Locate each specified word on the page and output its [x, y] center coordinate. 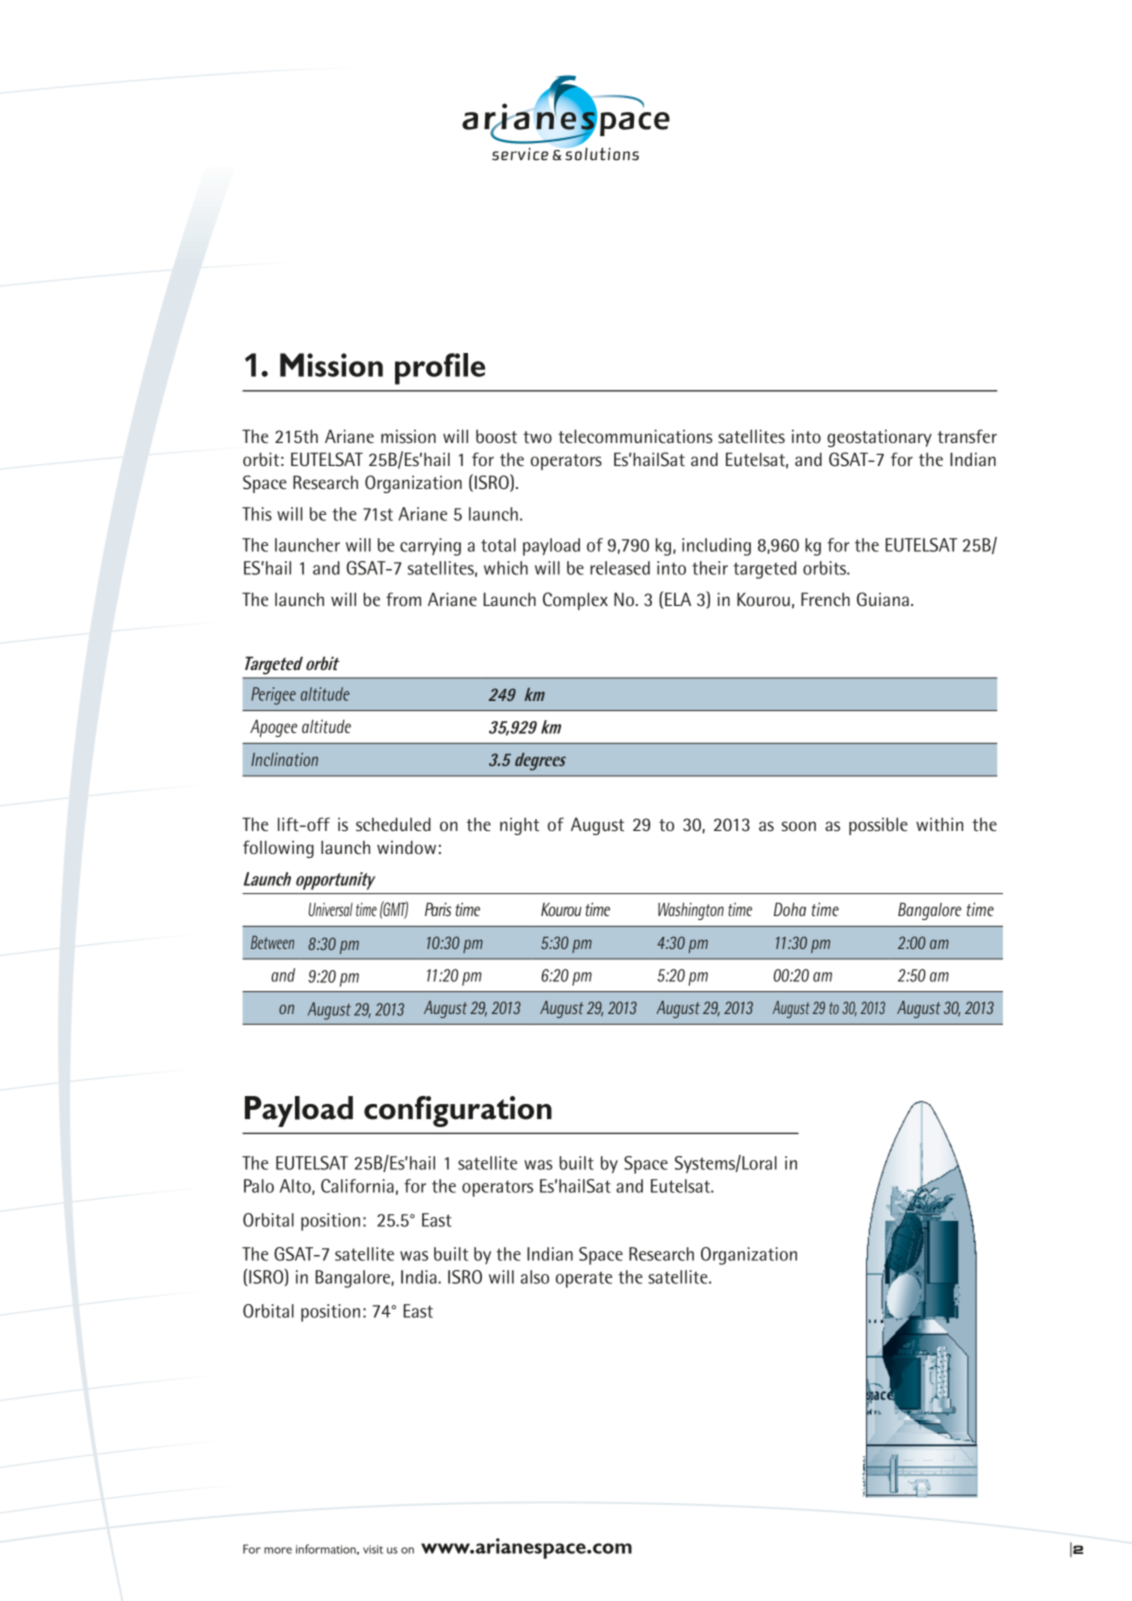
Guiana [883, 599]
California [357, 1186]
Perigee [273, 696]
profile [440, 369]
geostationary [879, 438]
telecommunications [635, 436]
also [535, 1277]
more [278, 1550]
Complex [575, 601]
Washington [691, 911]
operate [584, 1279]
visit [373, 1549]
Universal [330, 909]
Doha [790, 909]
